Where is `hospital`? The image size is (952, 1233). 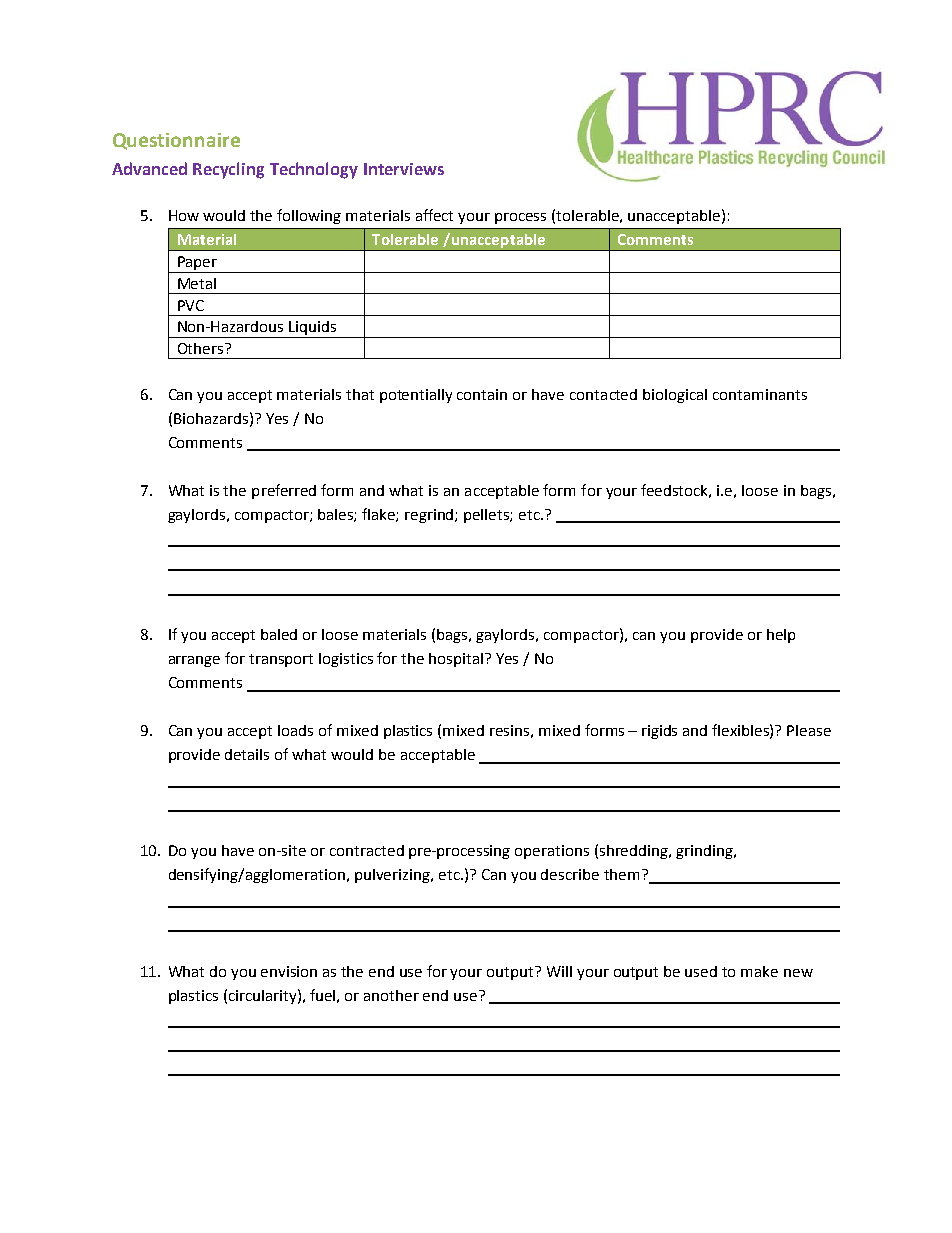 hospital is located at coordinates (457, 660).
